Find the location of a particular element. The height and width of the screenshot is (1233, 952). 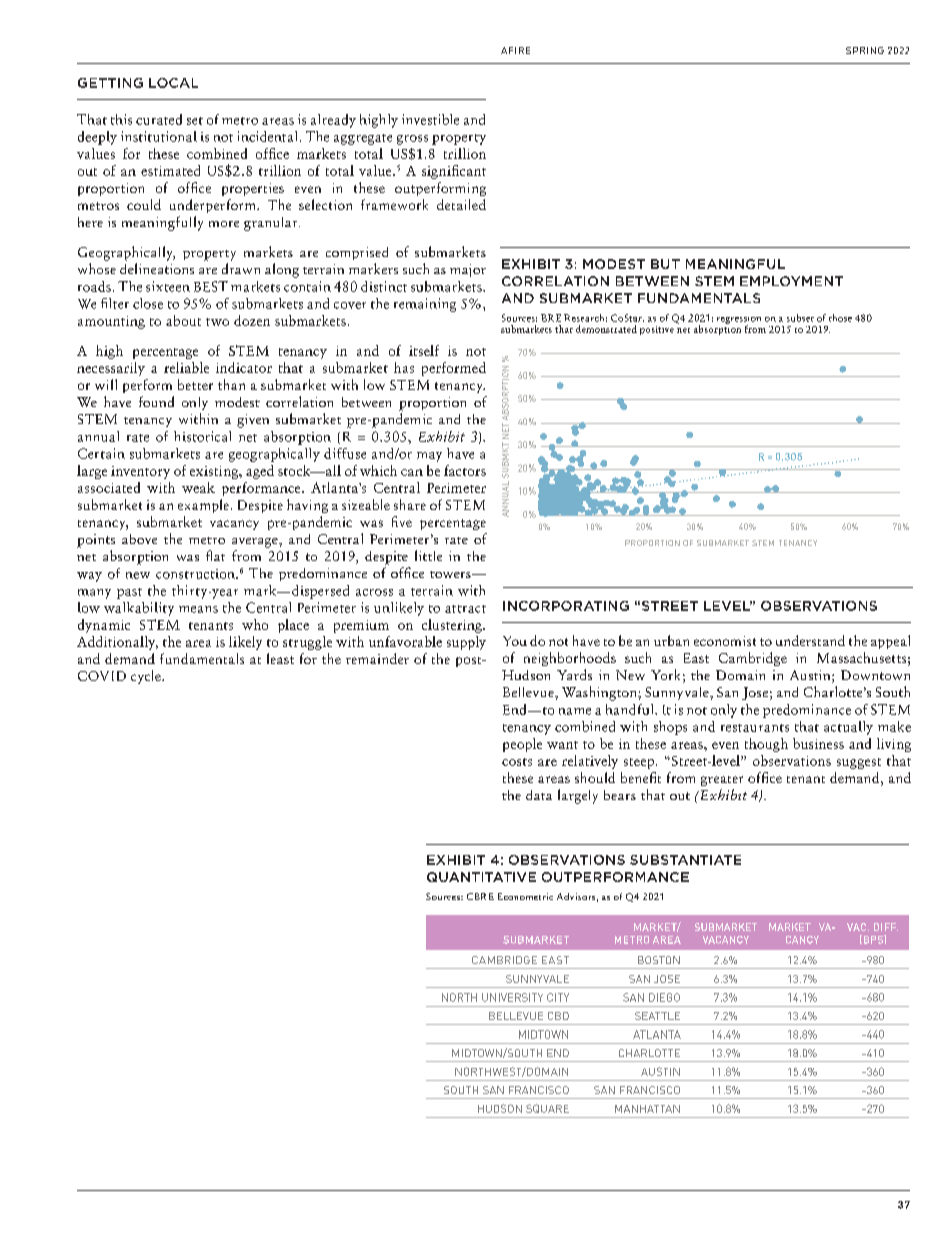

UNIVERSITY is located at coordinates (512, 997).
